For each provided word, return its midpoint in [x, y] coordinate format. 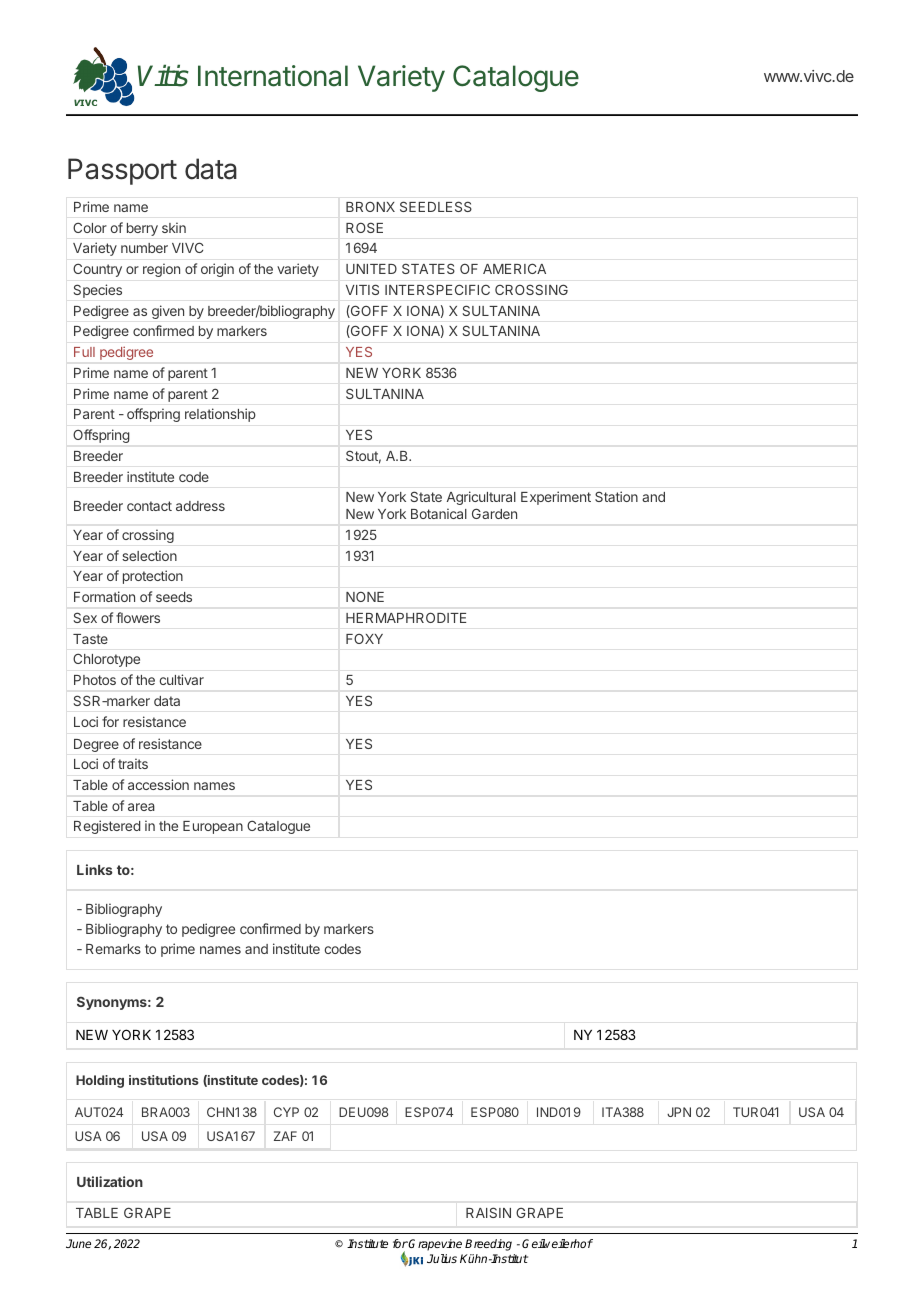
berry [142, 229]
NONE [365, 597]
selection [149, 555]
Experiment [556, 498]
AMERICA [514, 268]
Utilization [110, 1181]
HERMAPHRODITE [406, 617]
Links [95, 869]
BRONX [370, 207]
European [213, 827]
